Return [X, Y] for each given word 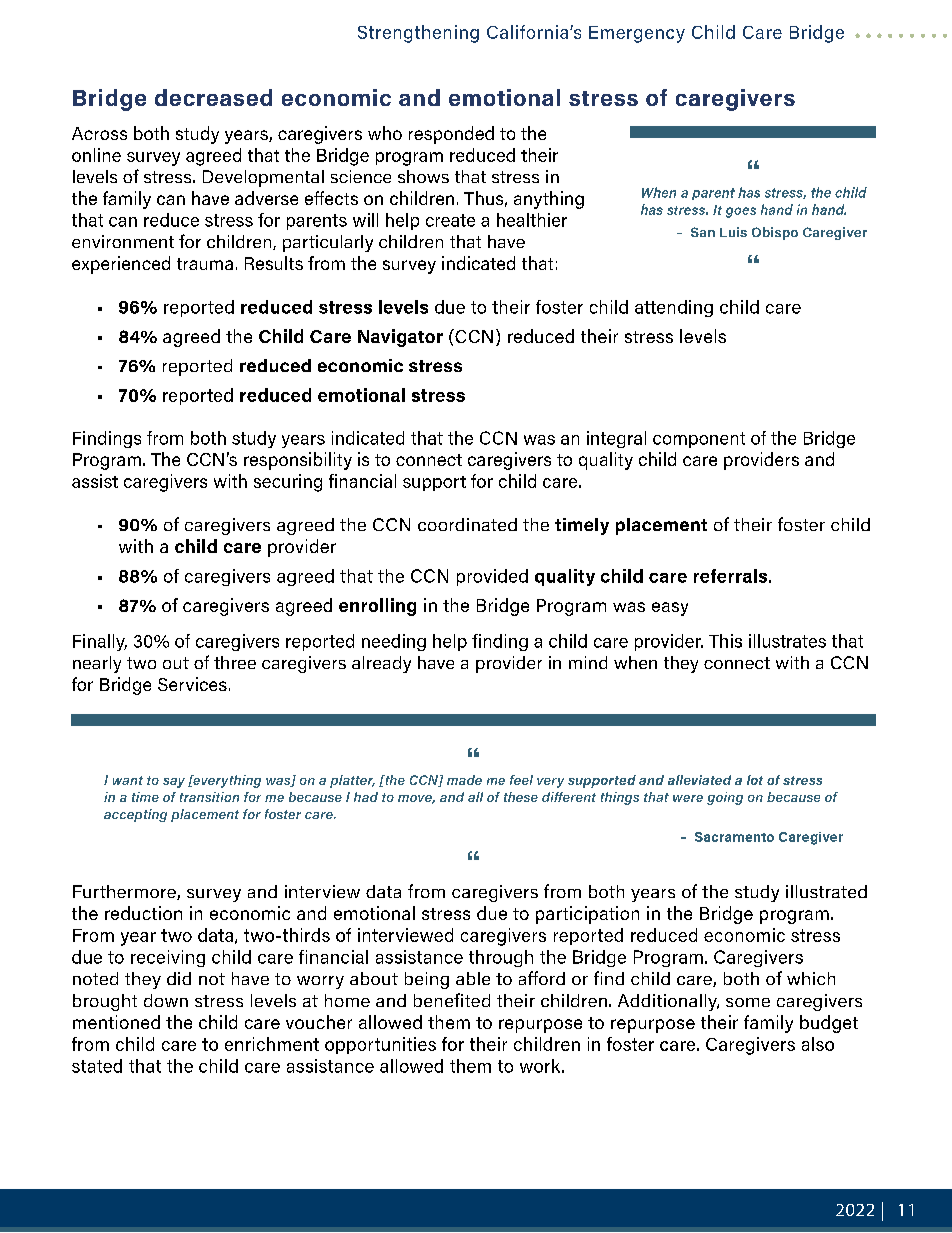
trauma [205, 264]
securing [288, 483]
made [464, 780]
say [174, 783]
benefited [452, 1000]
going [725, 798]
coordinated [467, 524]
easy [670, 609]
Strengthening [418, 34]
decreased [213, 97]
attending [674, 308]
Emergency [637, 34]
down [166, 1000]
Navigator [400, 338]
